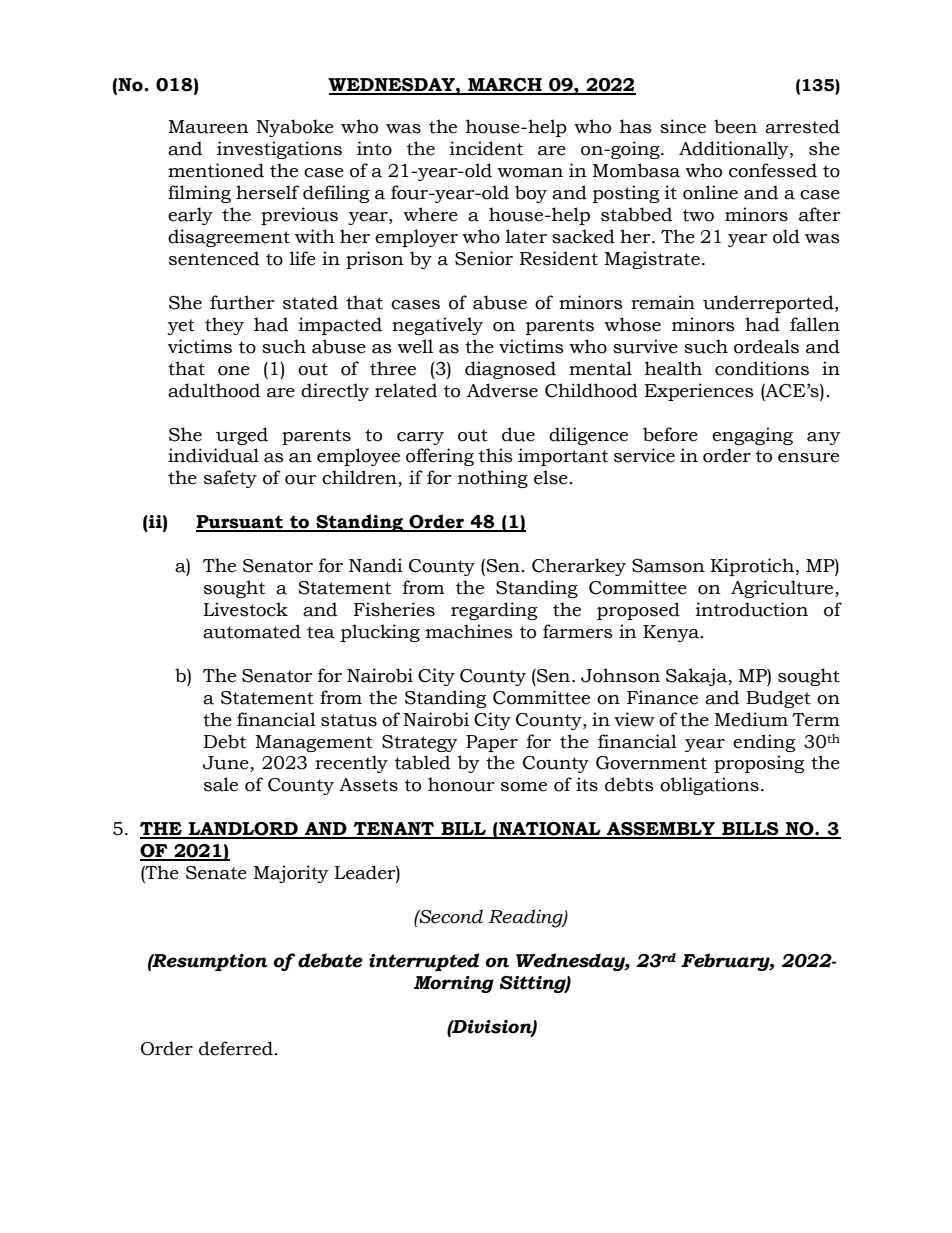 This image has height=1233, width=952. I want to click on engaging, so click(752, 436).
